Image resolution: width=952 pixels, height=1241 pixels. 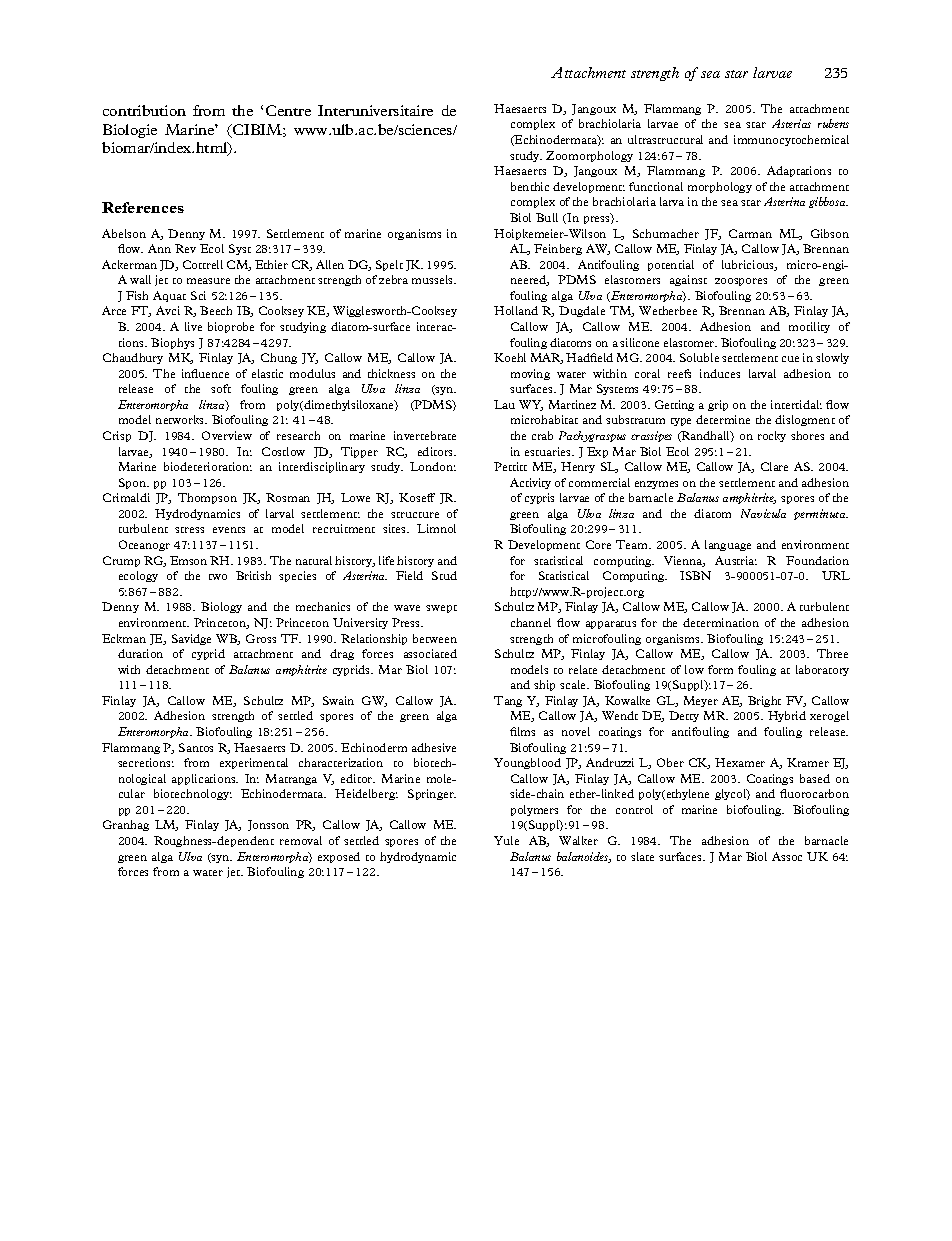 What do you see at coordinates (516, 310) in the image?
I see `Holland` at bounding box center [516, 310].
